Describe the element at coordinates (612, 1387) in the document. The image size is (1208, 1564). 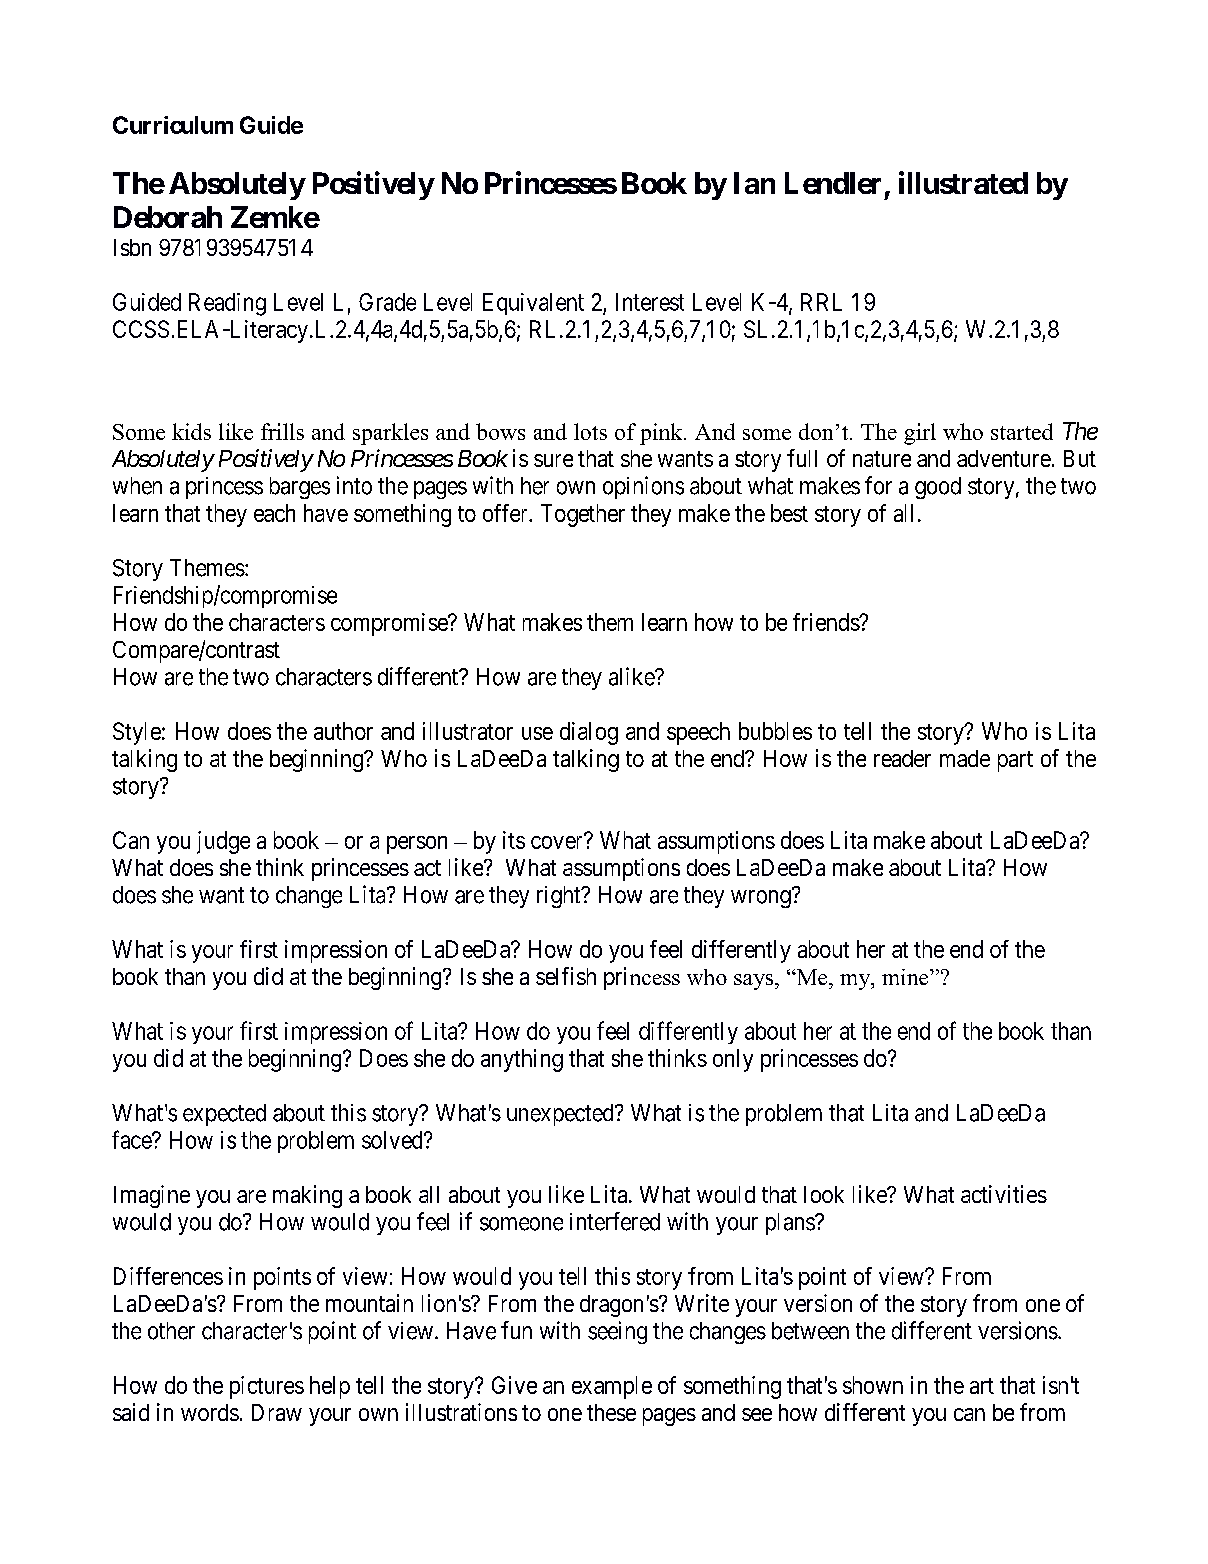
I see `example` at that location.
